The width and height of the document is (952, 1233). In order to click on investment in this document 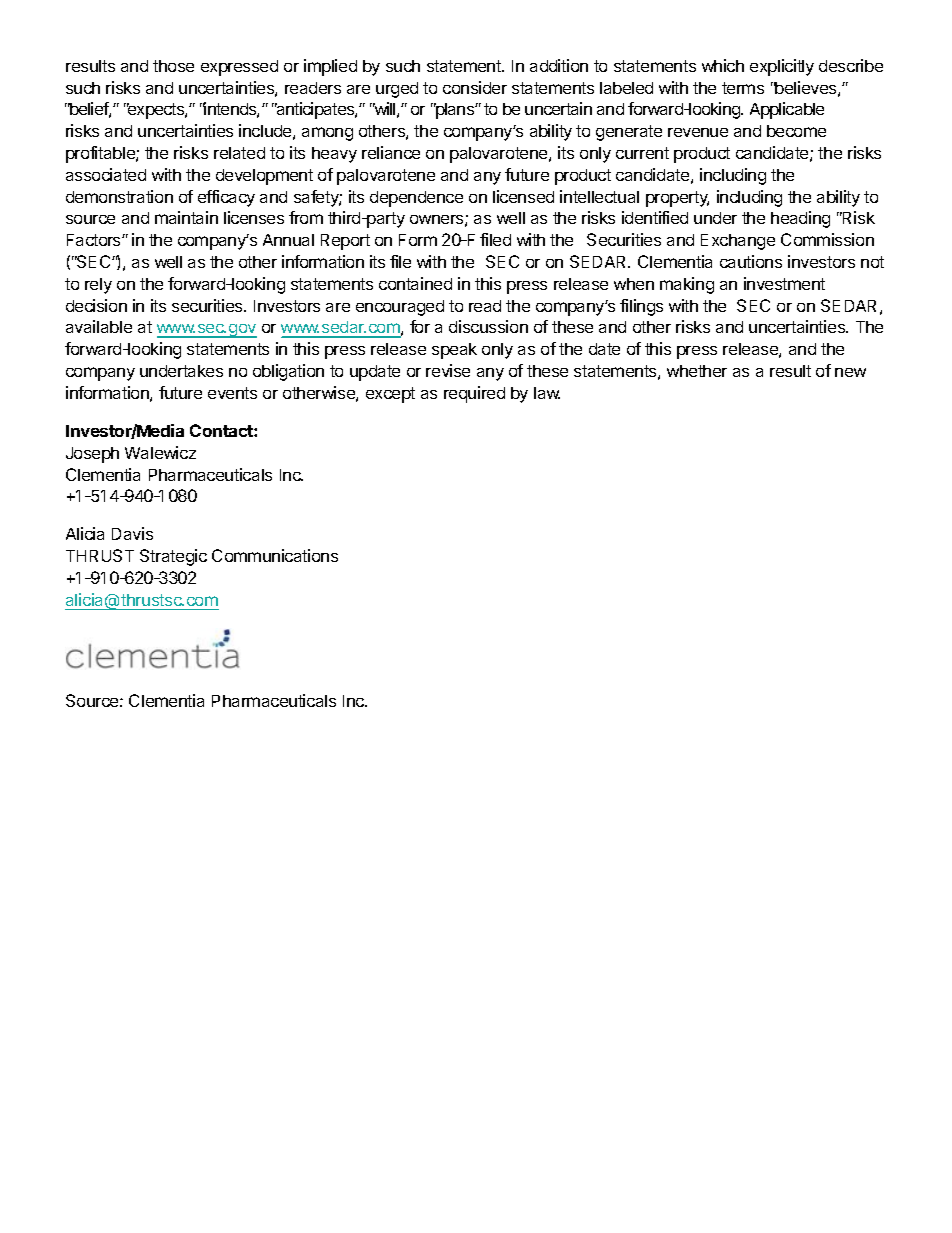, I will do `click(784, 283)`.
